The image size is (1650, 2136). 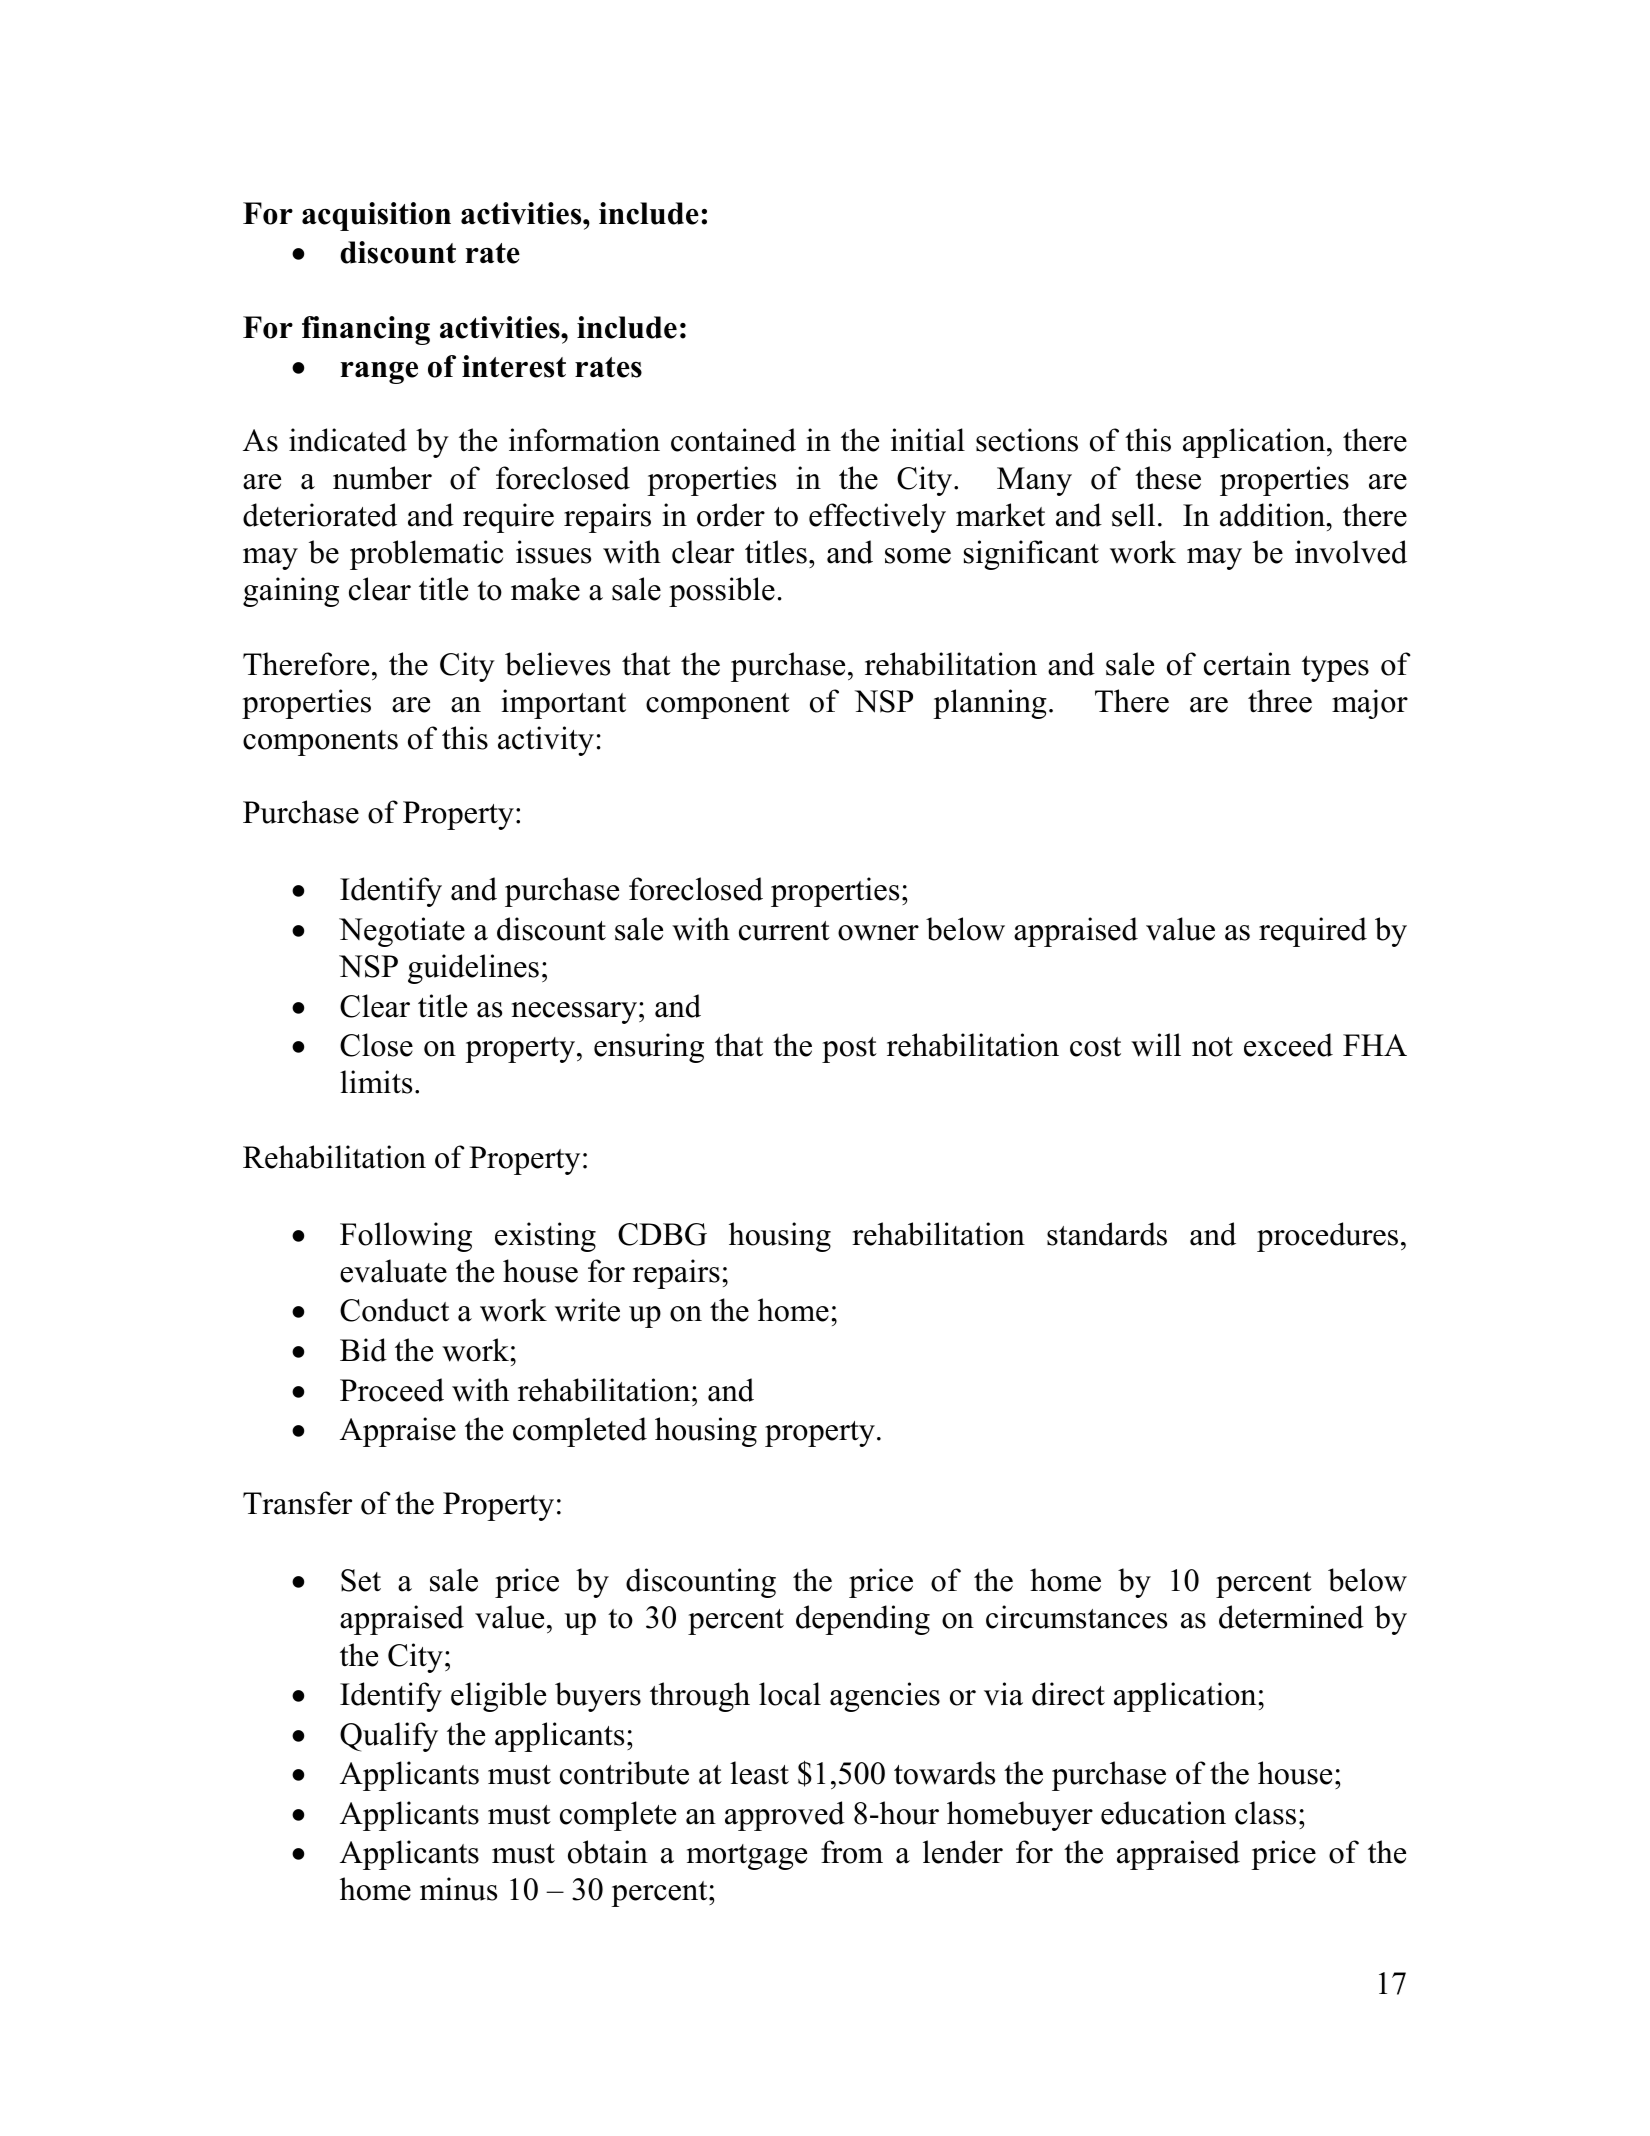 I want to click on from, so click(x=852, y=1852).
